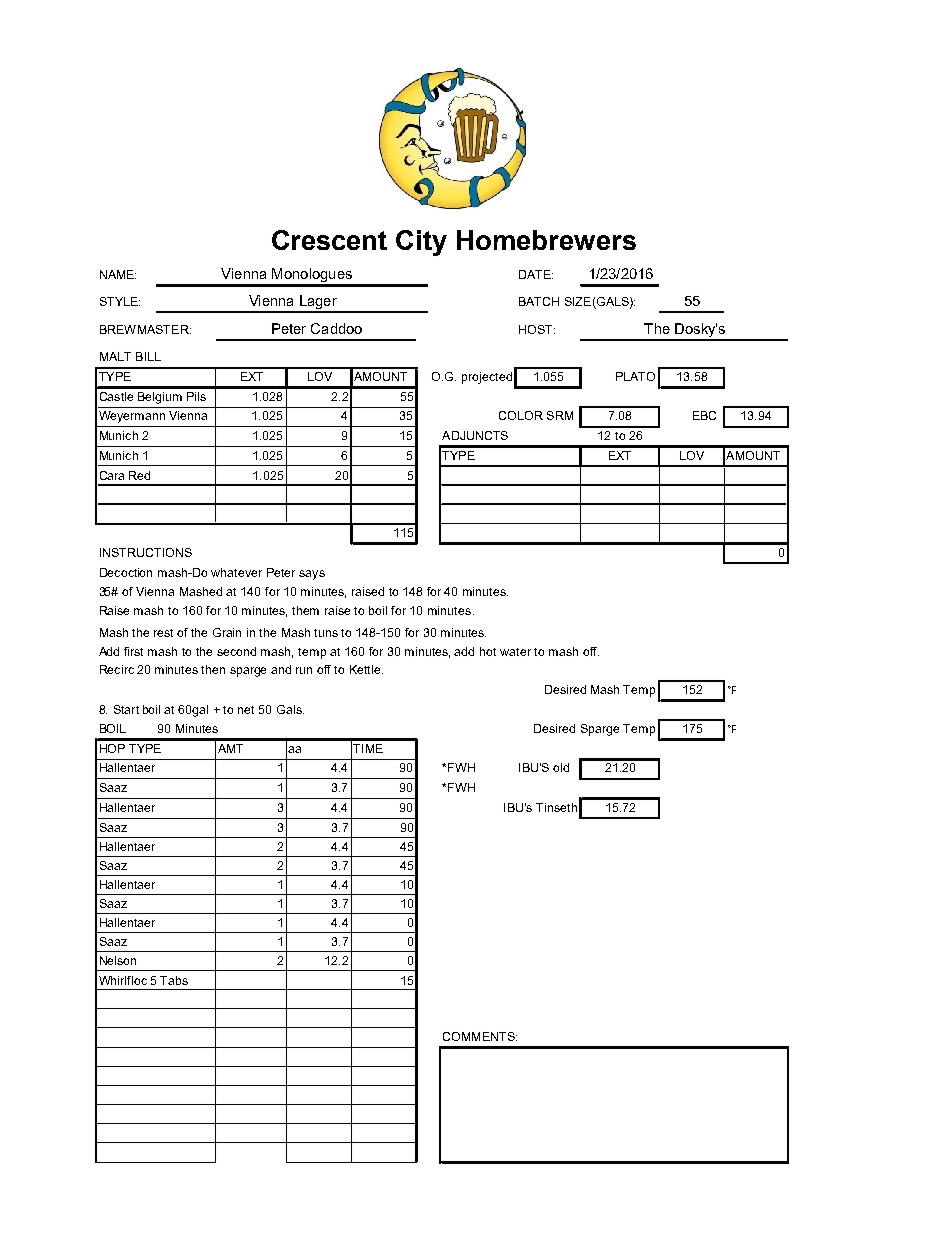 Image resolution: width=952 pixels, height=1233 pixels. What do you see at coordinates (561, 767) in the screenshot?
I see `old` at bounding box center [561, 767].
